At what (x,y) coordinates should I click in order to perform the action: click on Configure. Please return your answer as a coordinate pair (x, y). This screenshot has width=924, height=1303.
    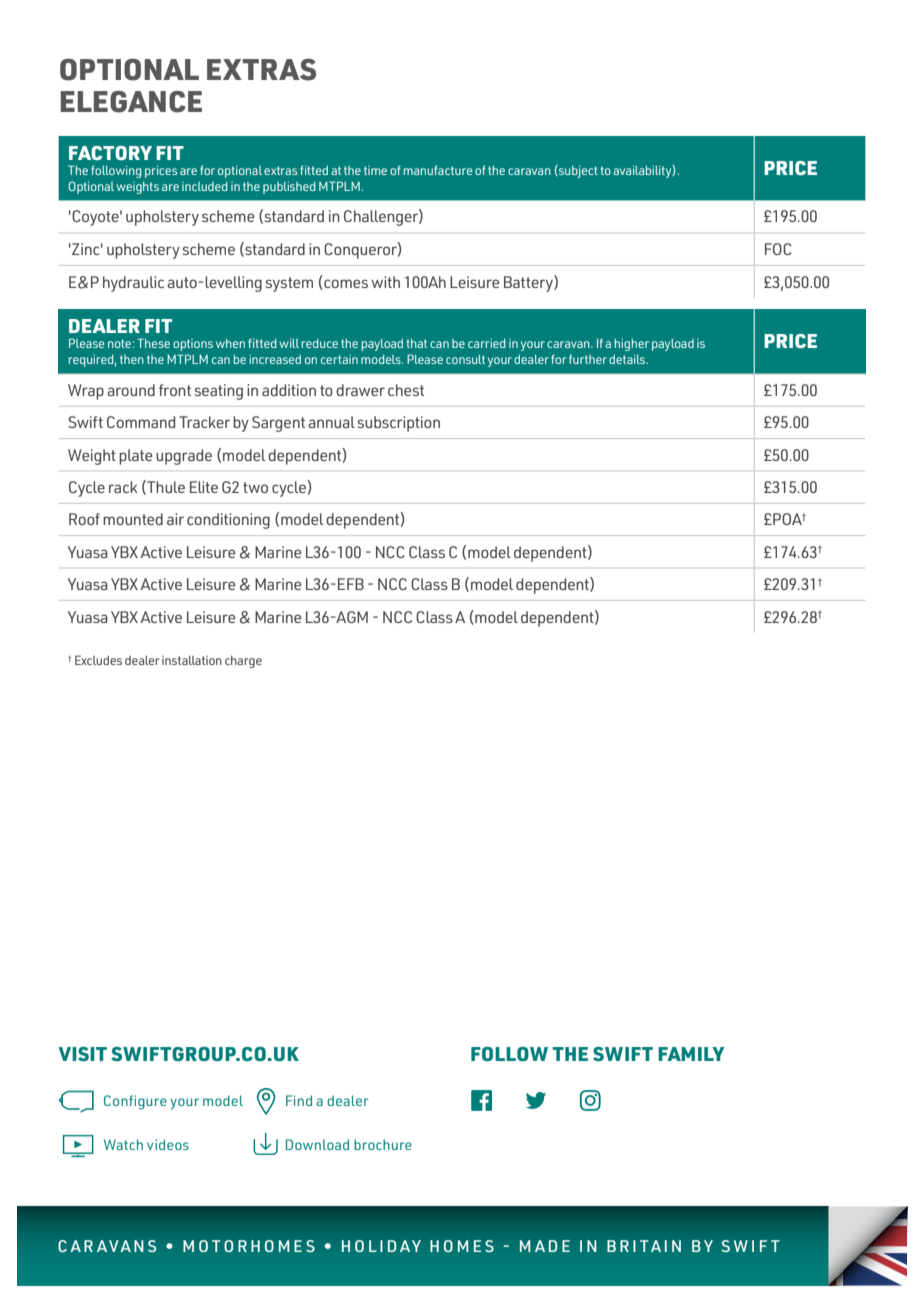
    Looking at the image, I should click on (135, 1102).
